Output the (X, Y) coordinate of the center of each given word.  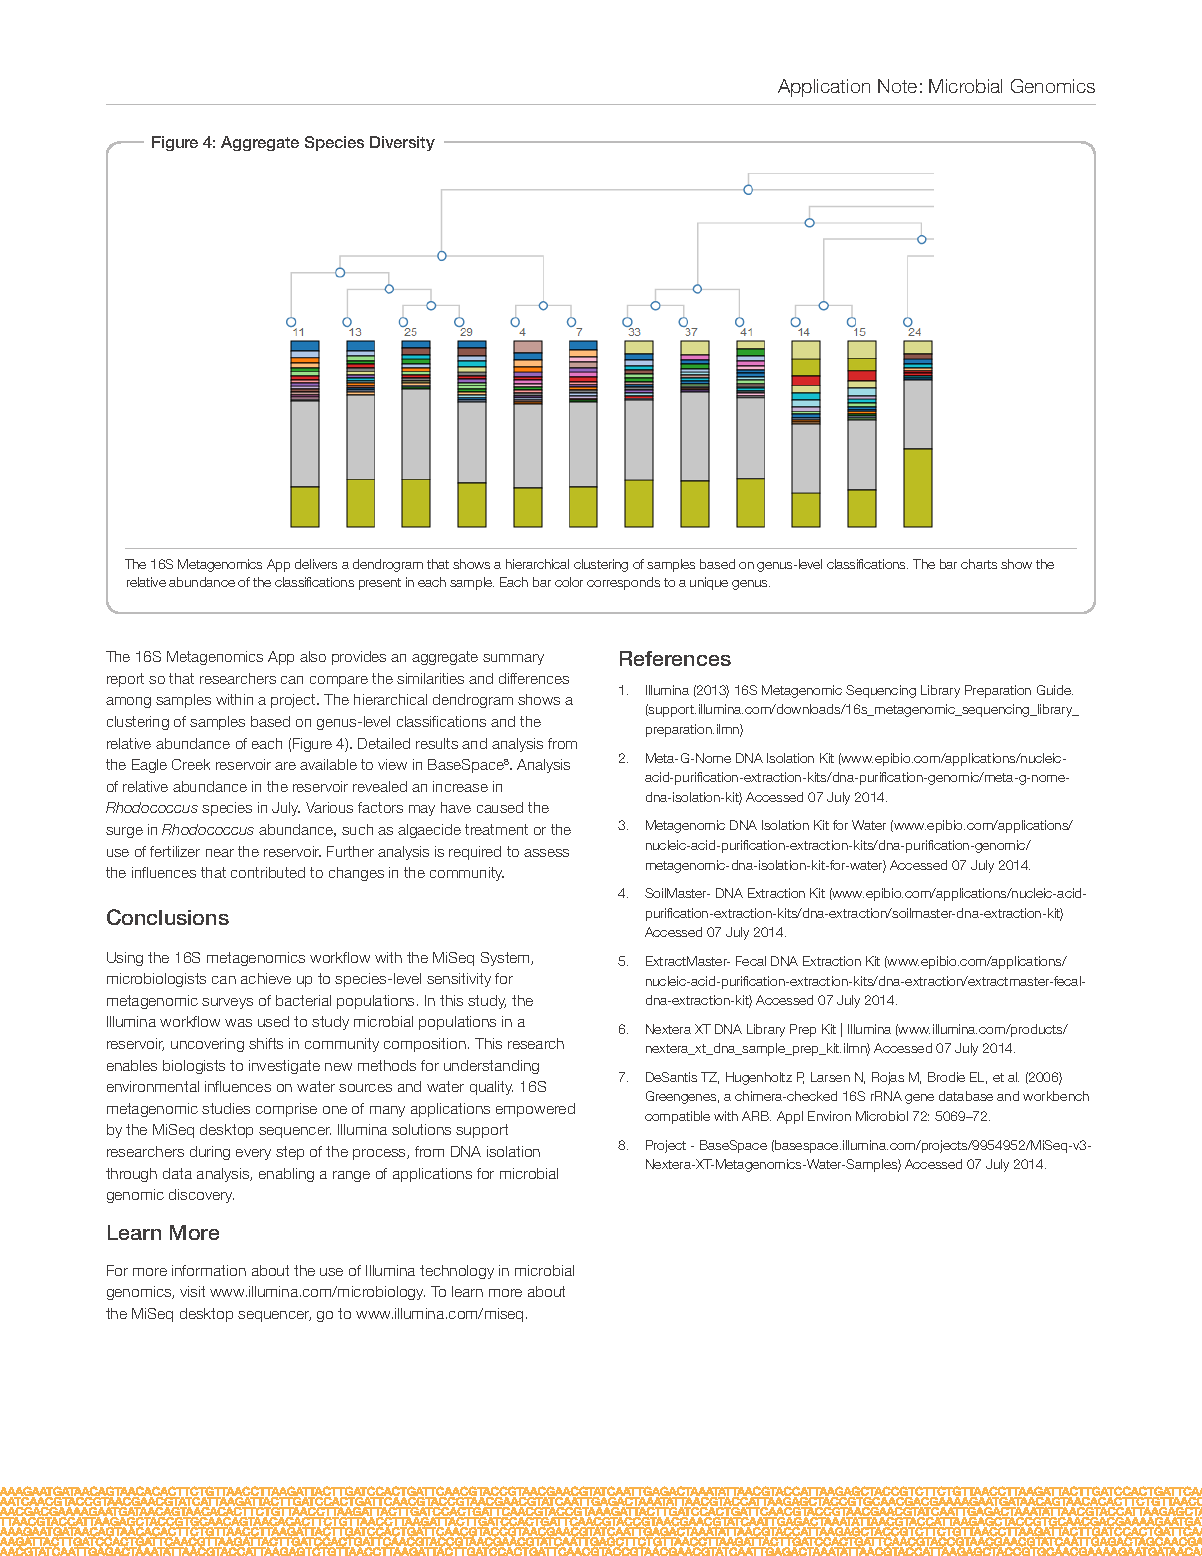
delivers (316, 564)
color (569, 582)
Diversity (402, 143)
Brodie (946, 1077)
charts (979, 564)
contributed (268, 872)
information (209, 1270)
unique (709, 583)
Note (897, 86)
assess (546, 853)
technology (457, 1272)
